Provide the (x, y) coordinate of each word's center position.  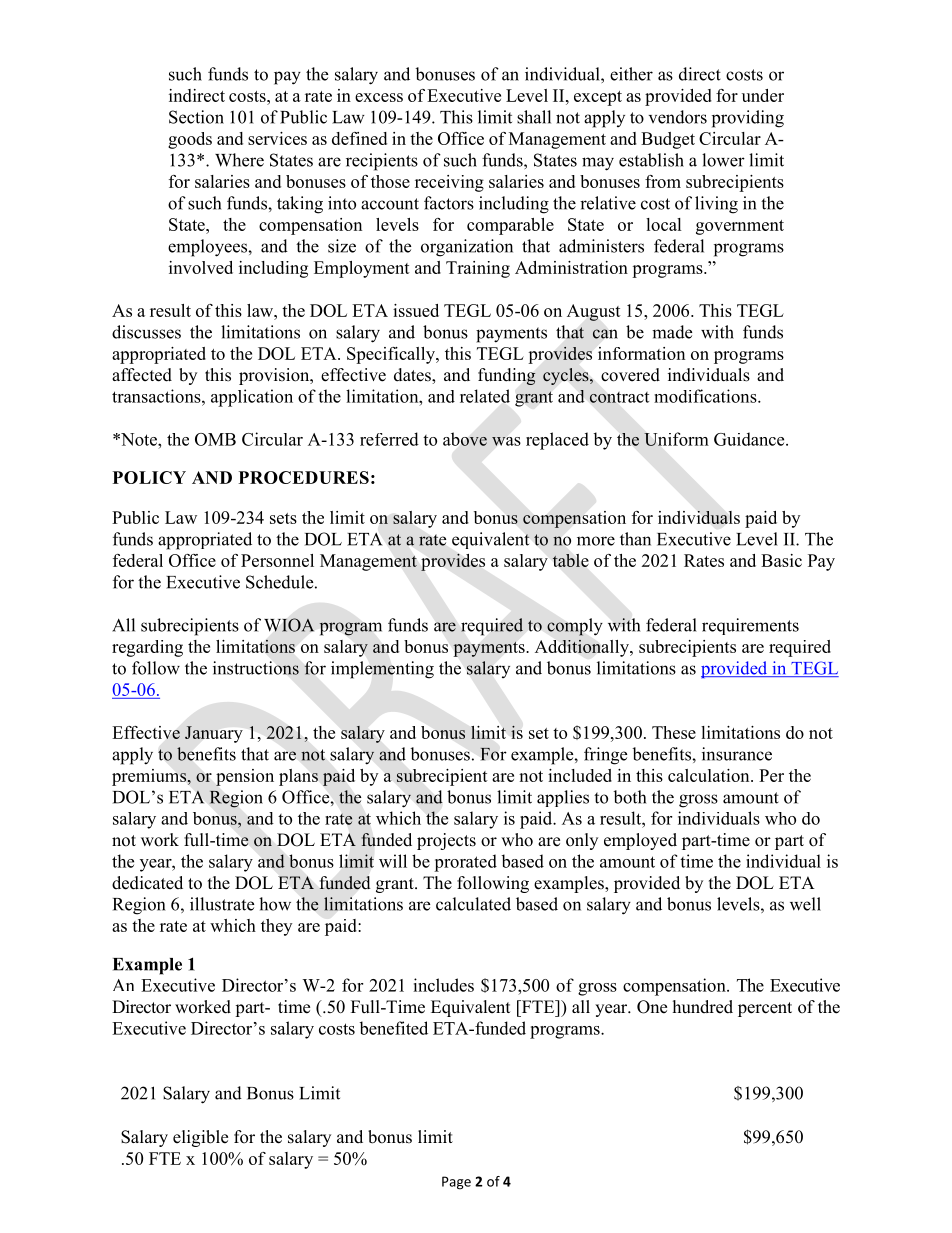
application (252, 398)
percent (765, 1009)
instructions (256, 668)
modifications (706, 396)
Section (196, 117)
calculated (473, 904)
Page (456, 1183)
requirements (750, 626)
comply (575, 627)
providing (748, 119)
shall (534, 117)
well (805, 904)
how (275, 904)
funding (507, 376)
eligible (200, 1138)
